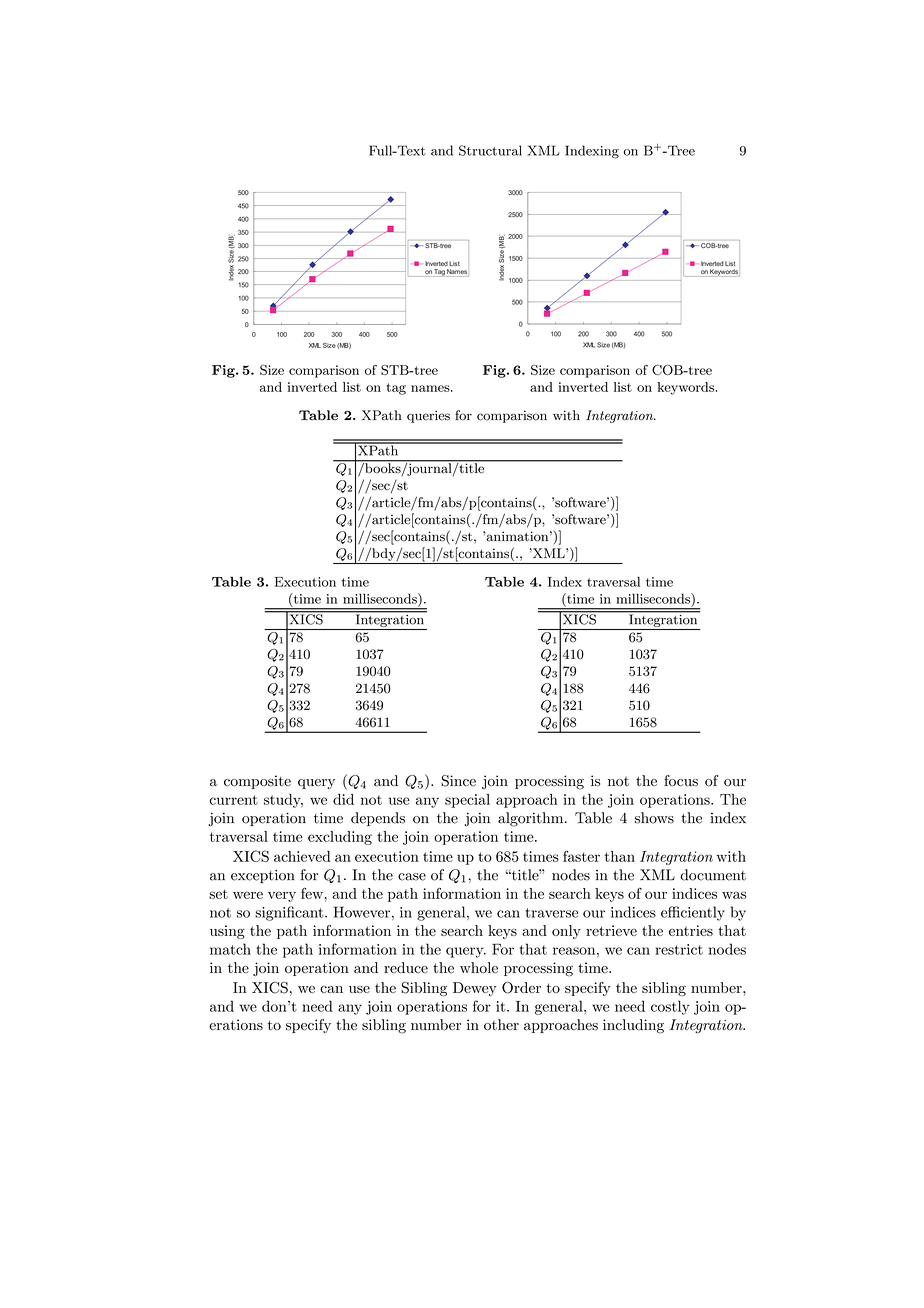 This screenshot has height=1308, width=924. What do you see at coordinates (257, 782) in the screenshot?
I see `composite` at bounding box center [257, 782].
